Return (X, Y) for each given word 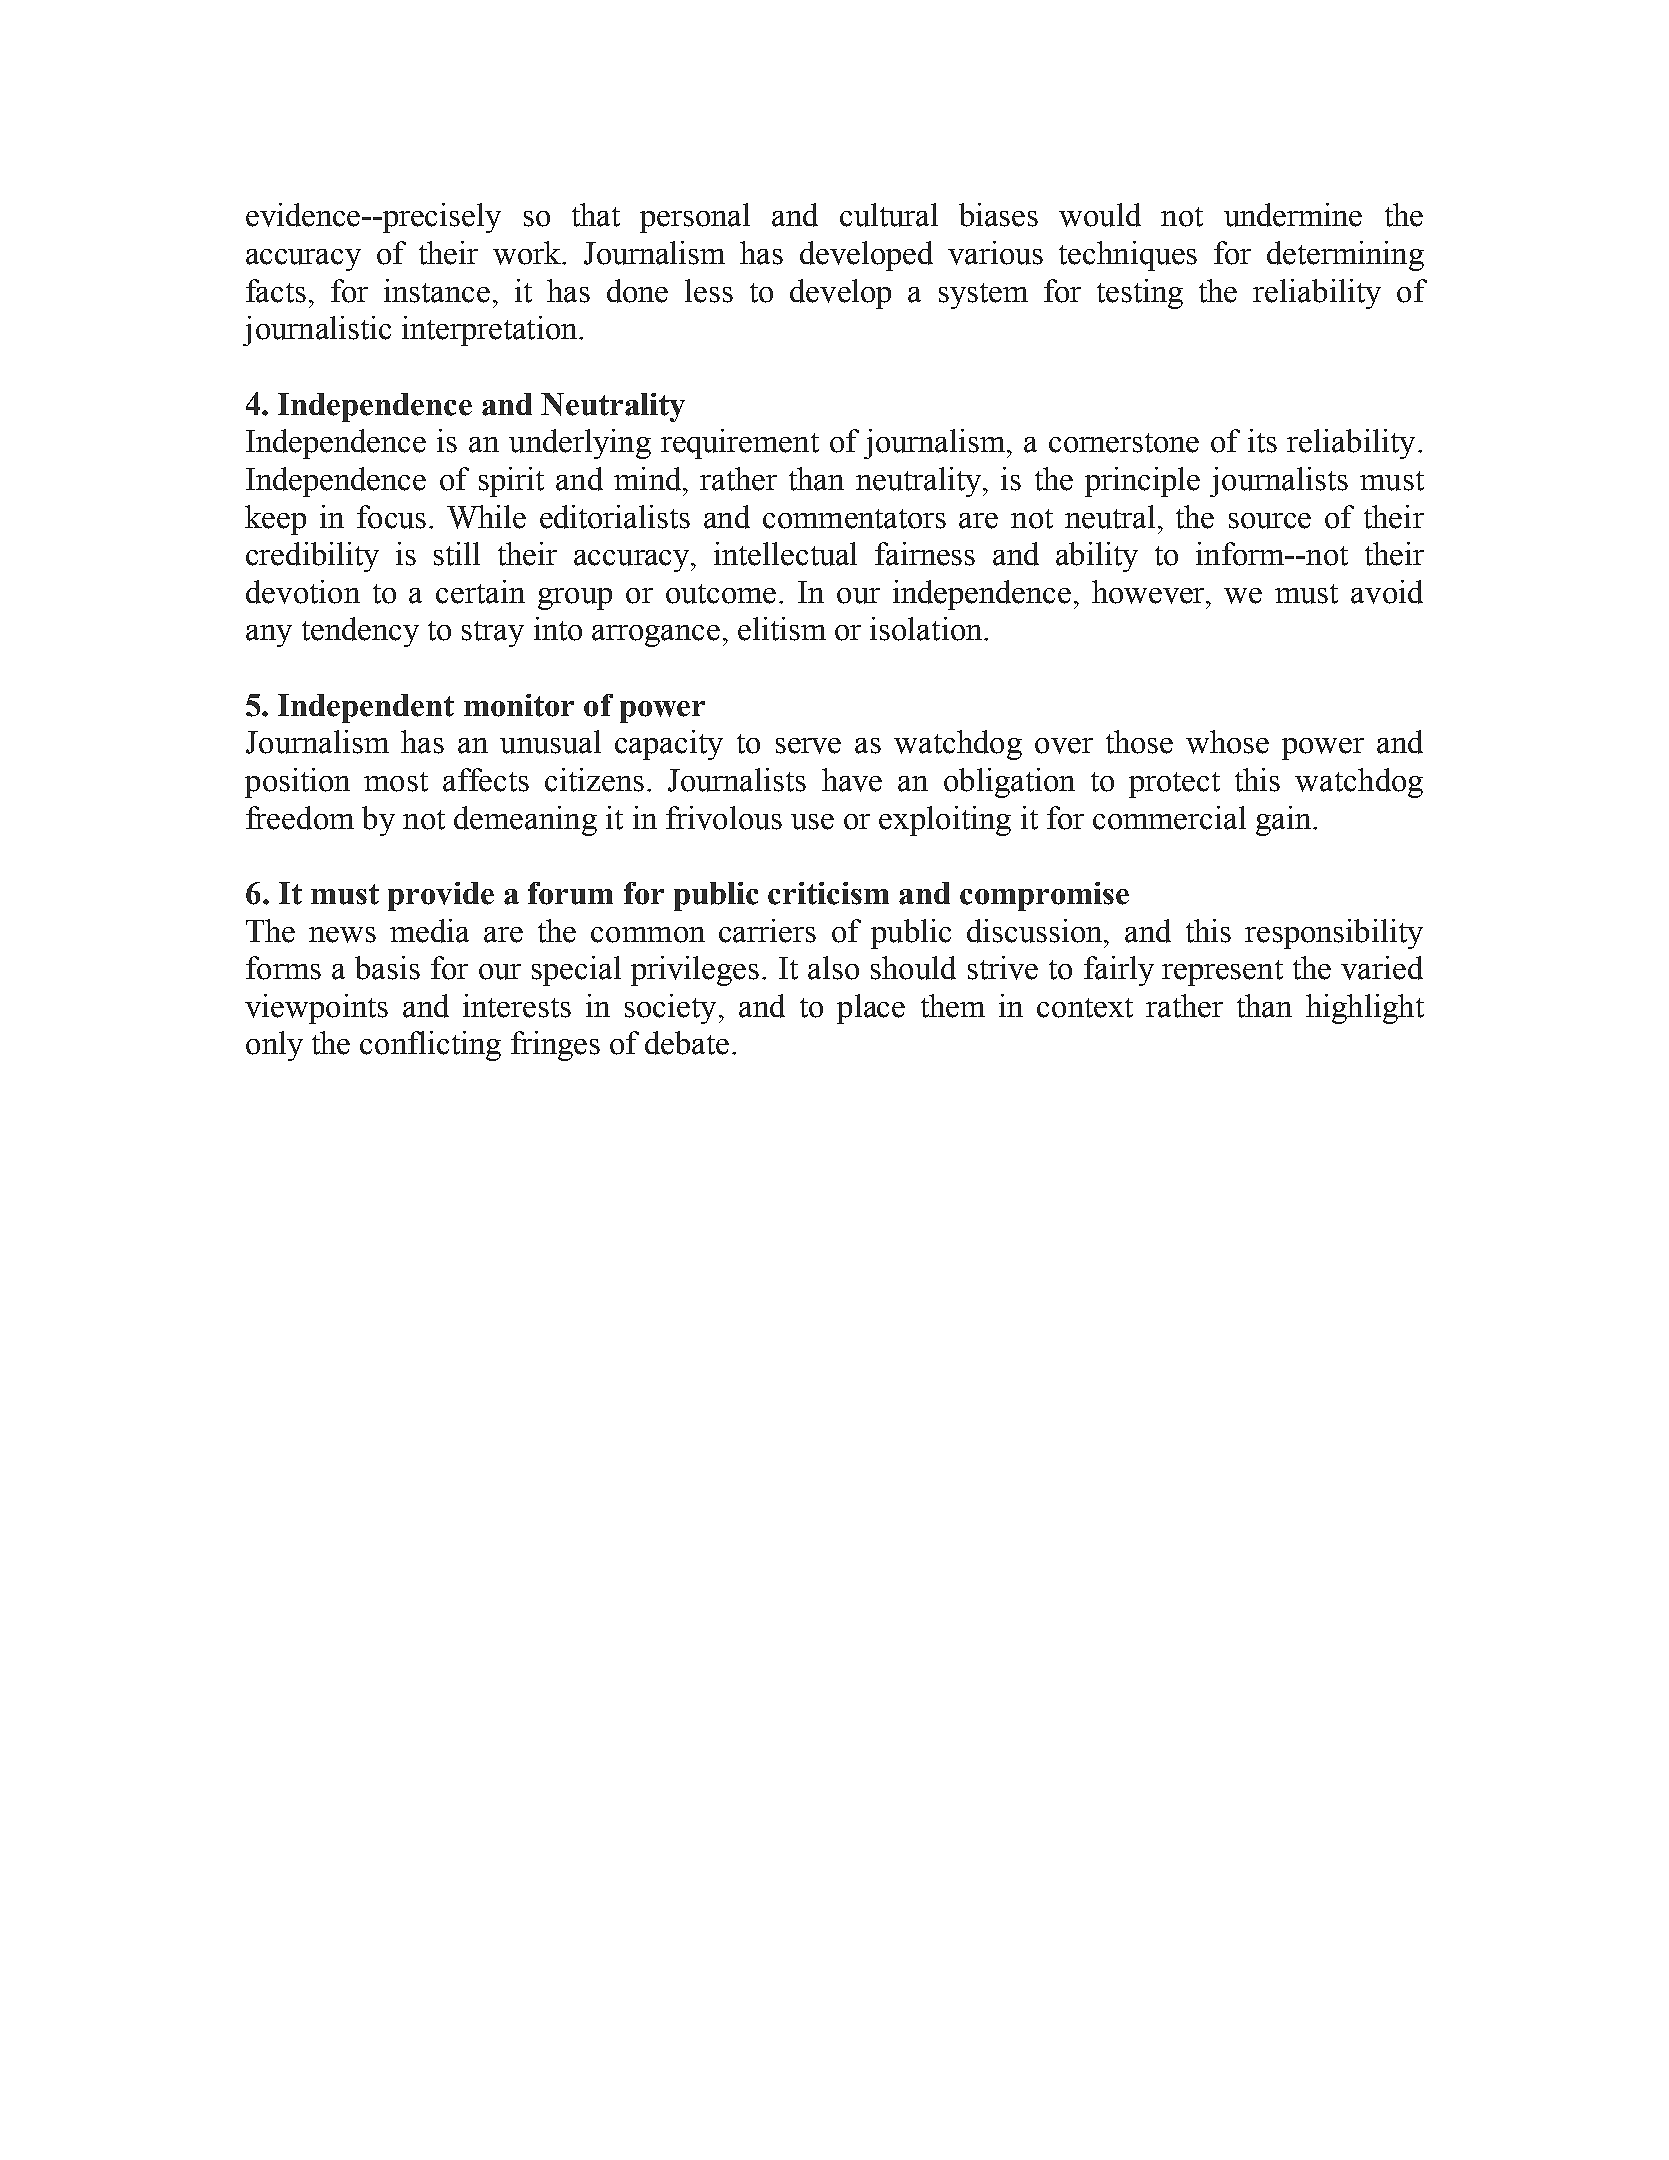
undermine (1293, 215)
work (528, 253)
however (1150, 592)
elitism (782, 629)
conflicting (430, 1046)
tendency (360, 632)
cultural (889, 215)
